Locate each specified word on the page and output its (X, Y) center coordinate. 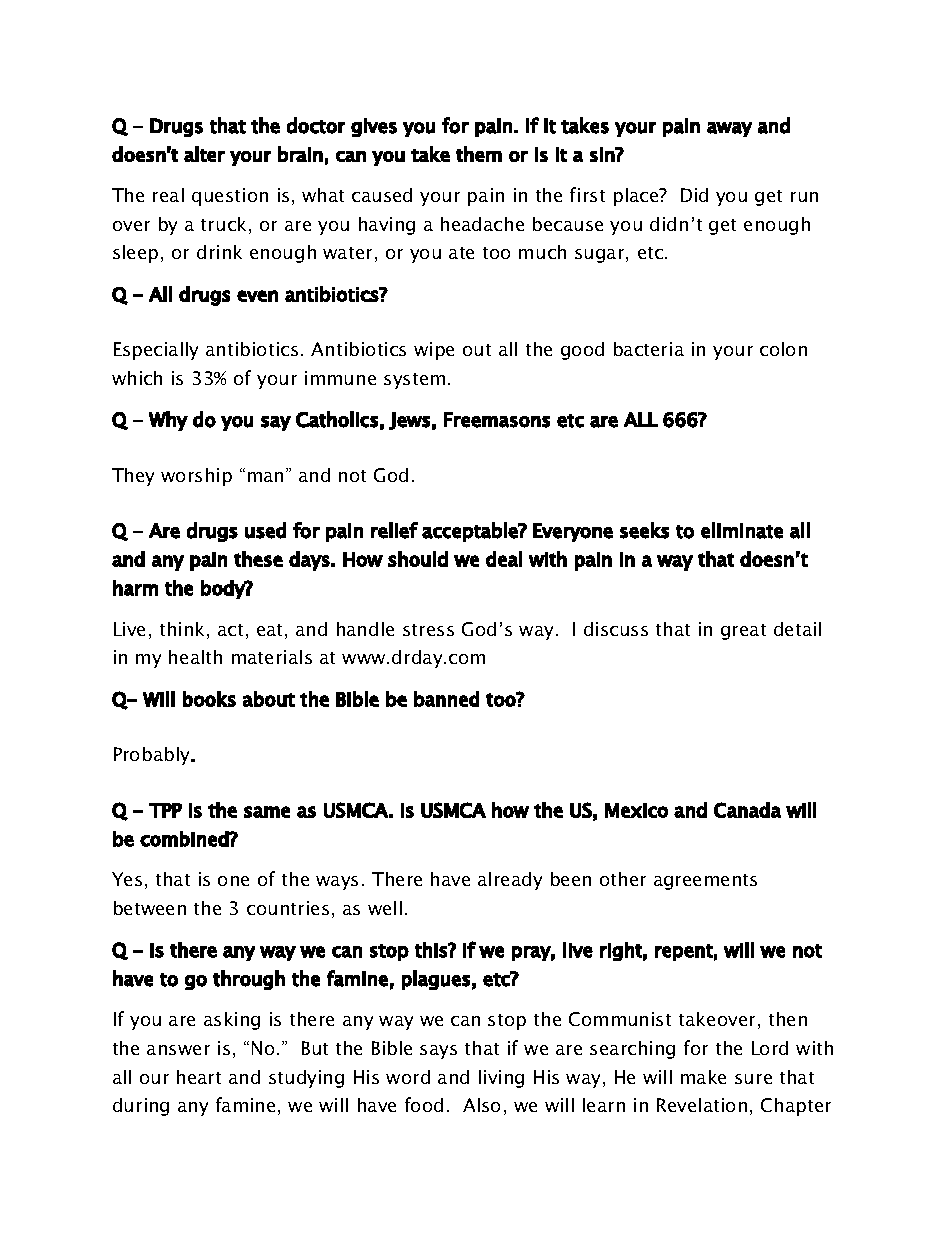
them (479, 154)
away (729, 129)
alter (204, 154)
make (703, 1077)
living (501, 1079)
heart (199, 1077)
